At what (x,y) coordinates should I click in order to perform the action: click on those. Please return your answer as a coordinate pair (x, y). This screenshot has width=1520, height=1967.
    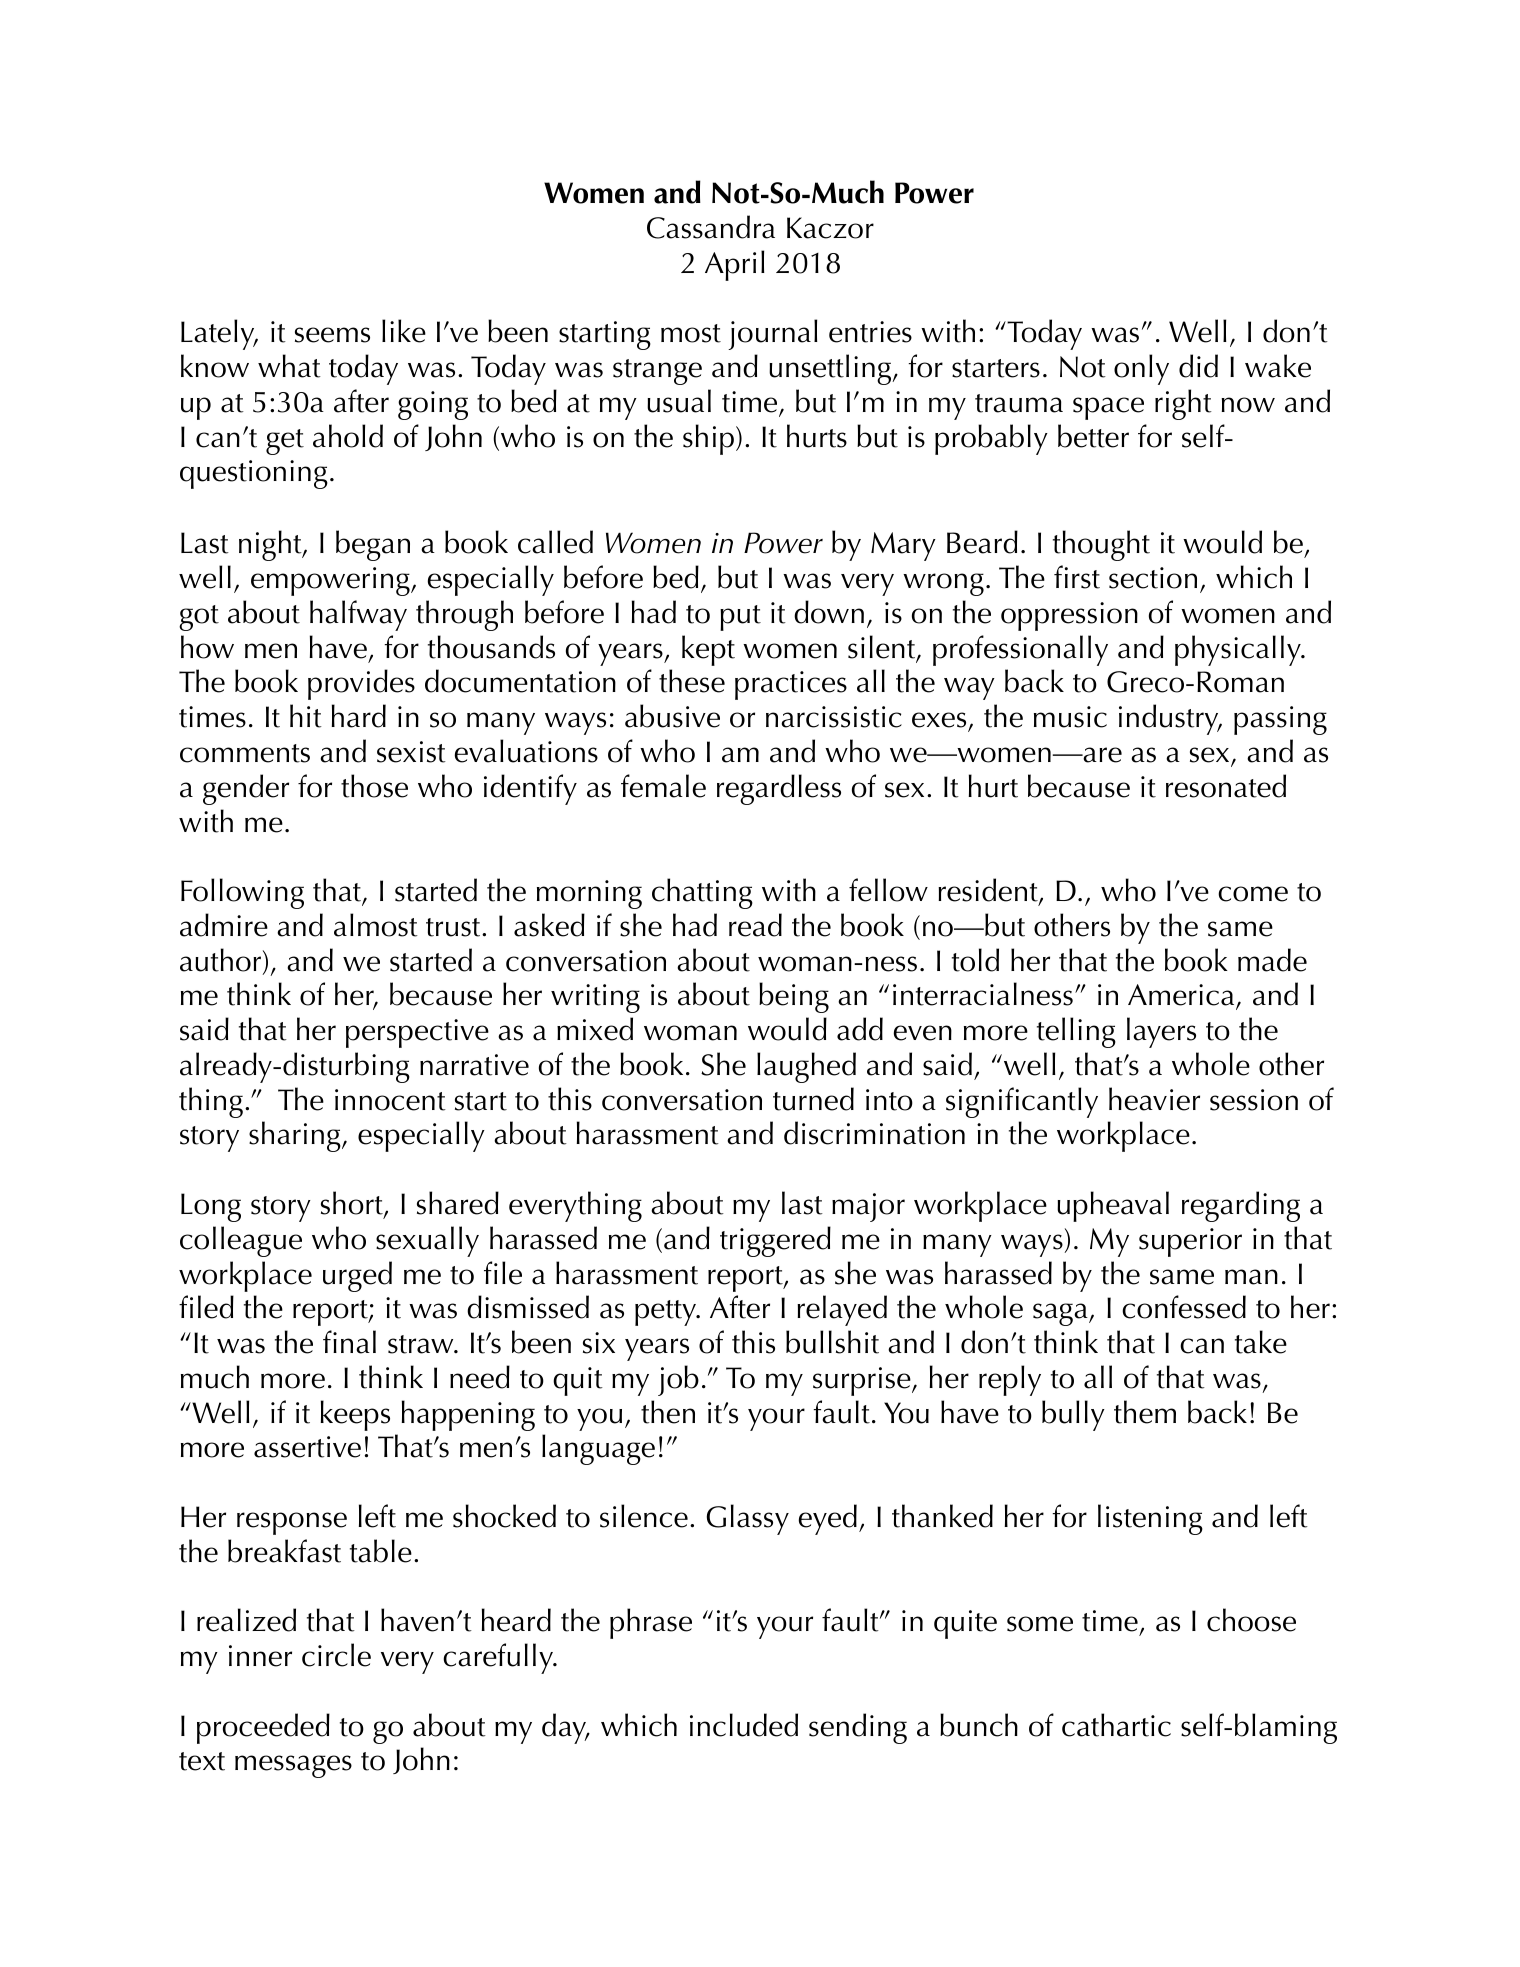
    Looking at the image, I should click on (374, 786).
